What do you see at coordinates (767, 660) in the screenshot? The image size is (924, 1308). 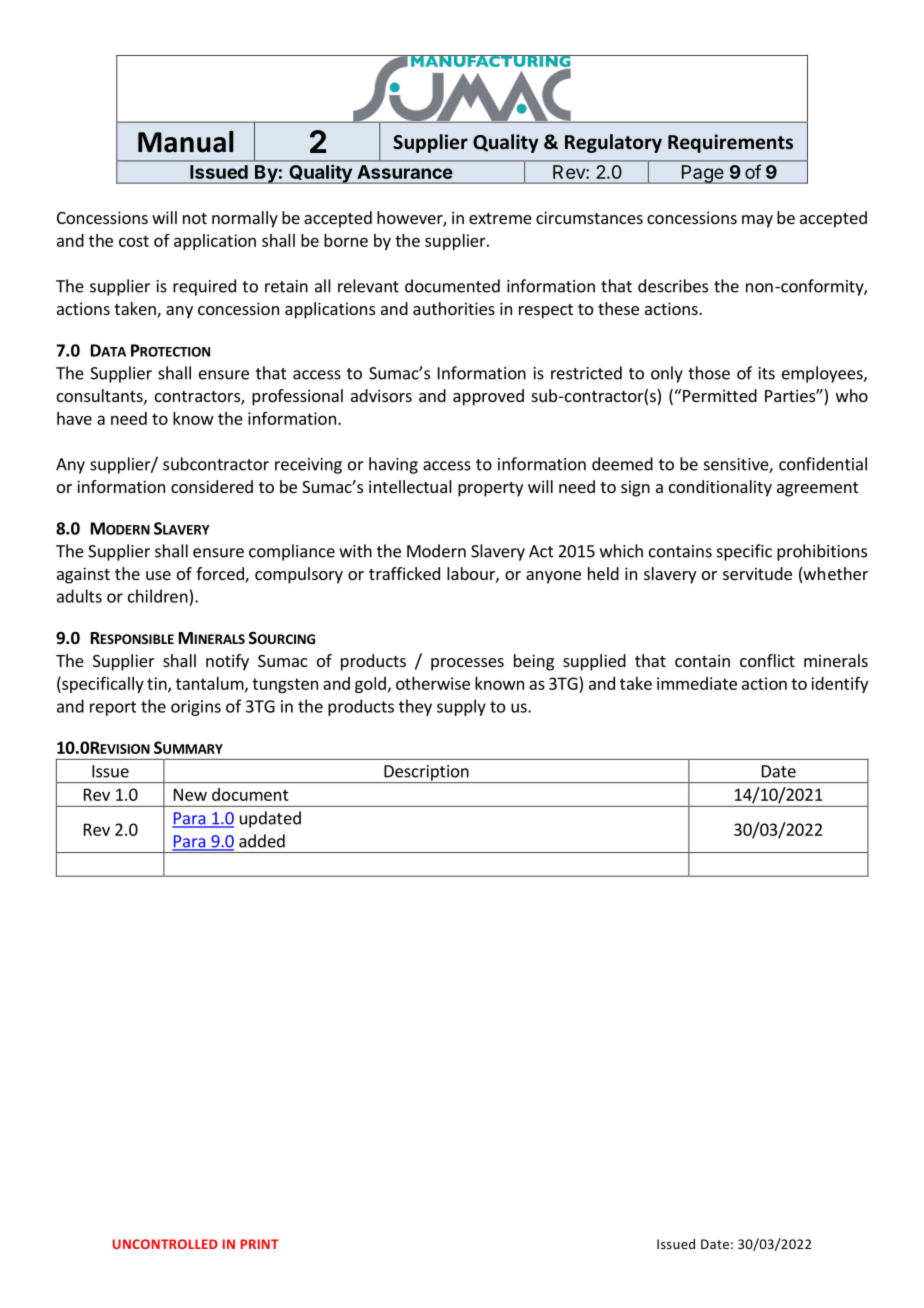 I see `conflict` at bounding box center [767, 660].
